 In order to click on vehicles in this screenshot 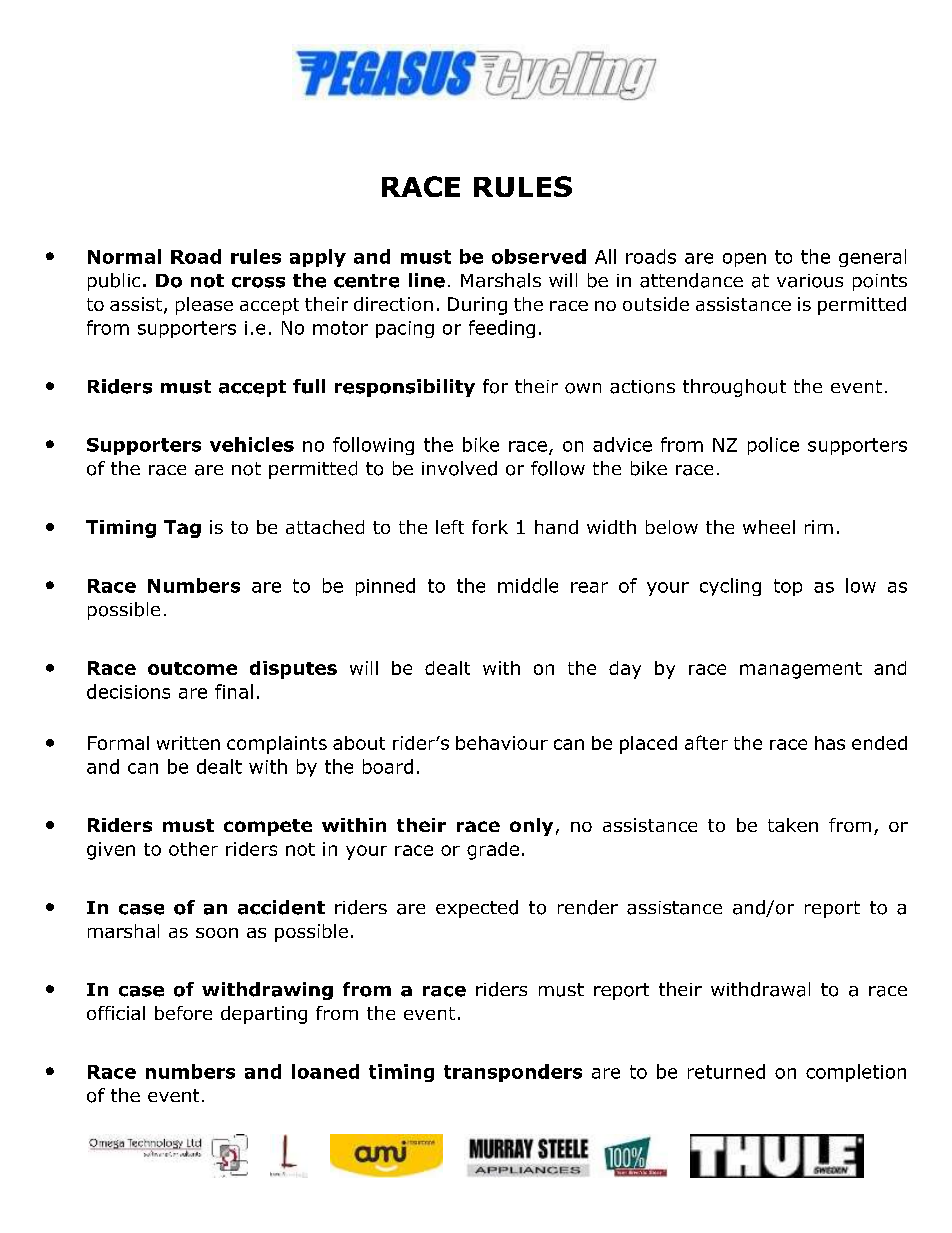, I will do `click(252, 444)`.
